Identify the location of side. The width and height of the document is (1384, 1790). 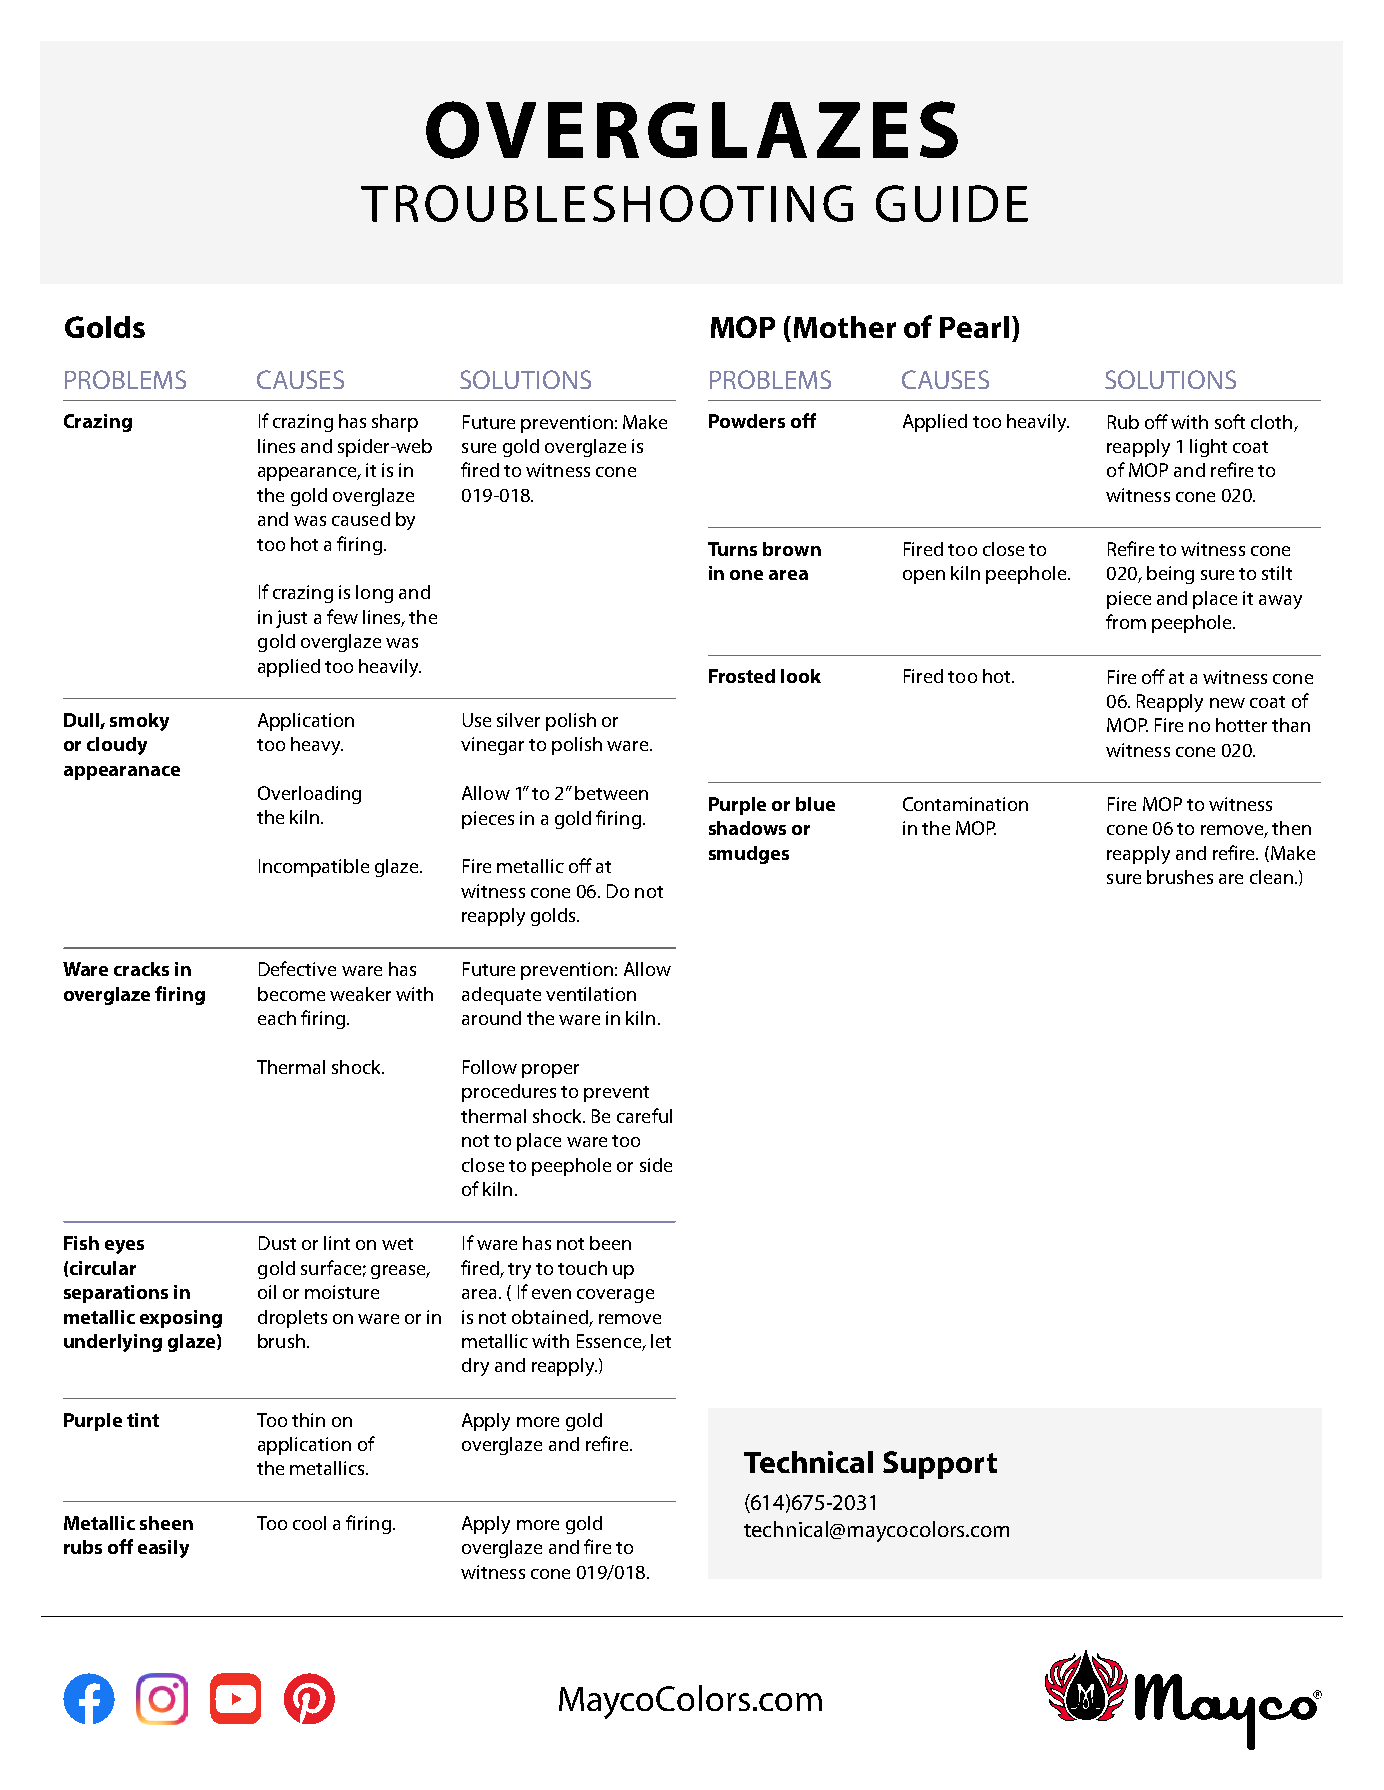
(656, 1165).
